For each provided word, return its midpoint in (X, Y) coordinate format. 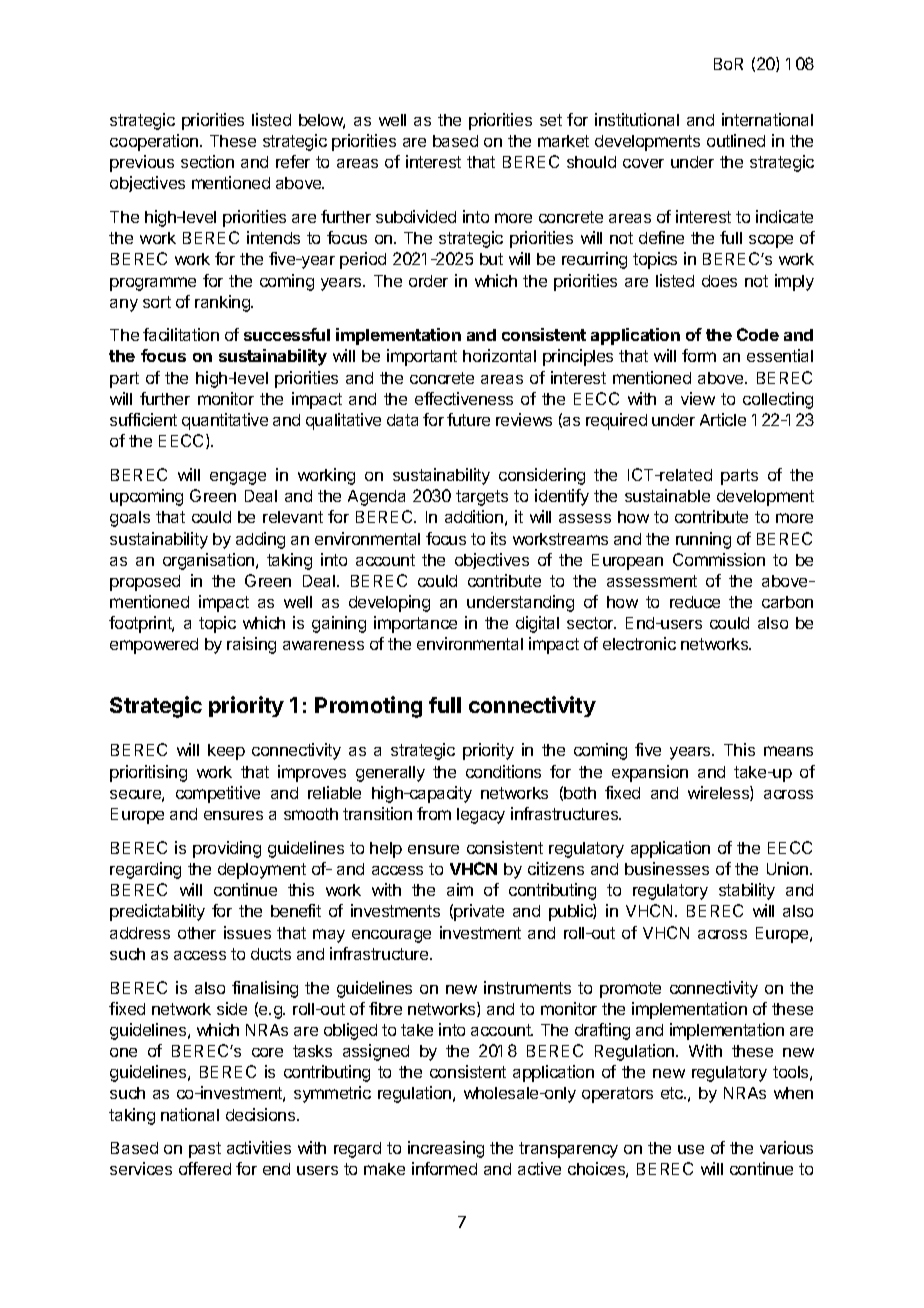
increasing (446, 1149)
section (207, 161)
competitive (218, 794)
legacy (481, 816)
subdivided (416, 216)
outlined (736, 140)
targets (482, 498)
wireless (719, 793)
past (205, 1150)
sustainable (667, 495)
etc (673, 1093)
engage (238, 478)
